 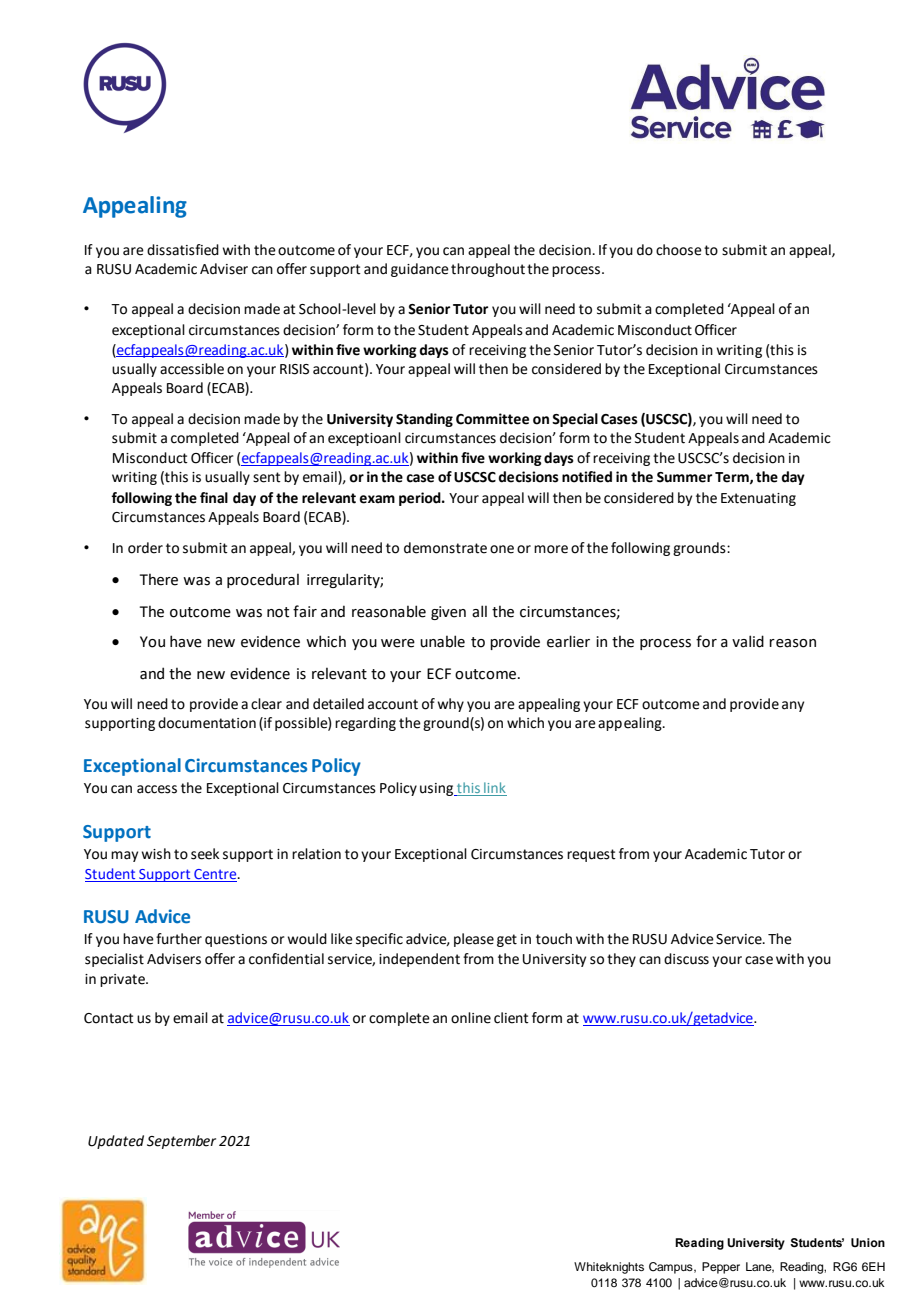 What do you see at coordinates (216, 874) in the document?
I see `Centre` at bounding box center [216, 874].
